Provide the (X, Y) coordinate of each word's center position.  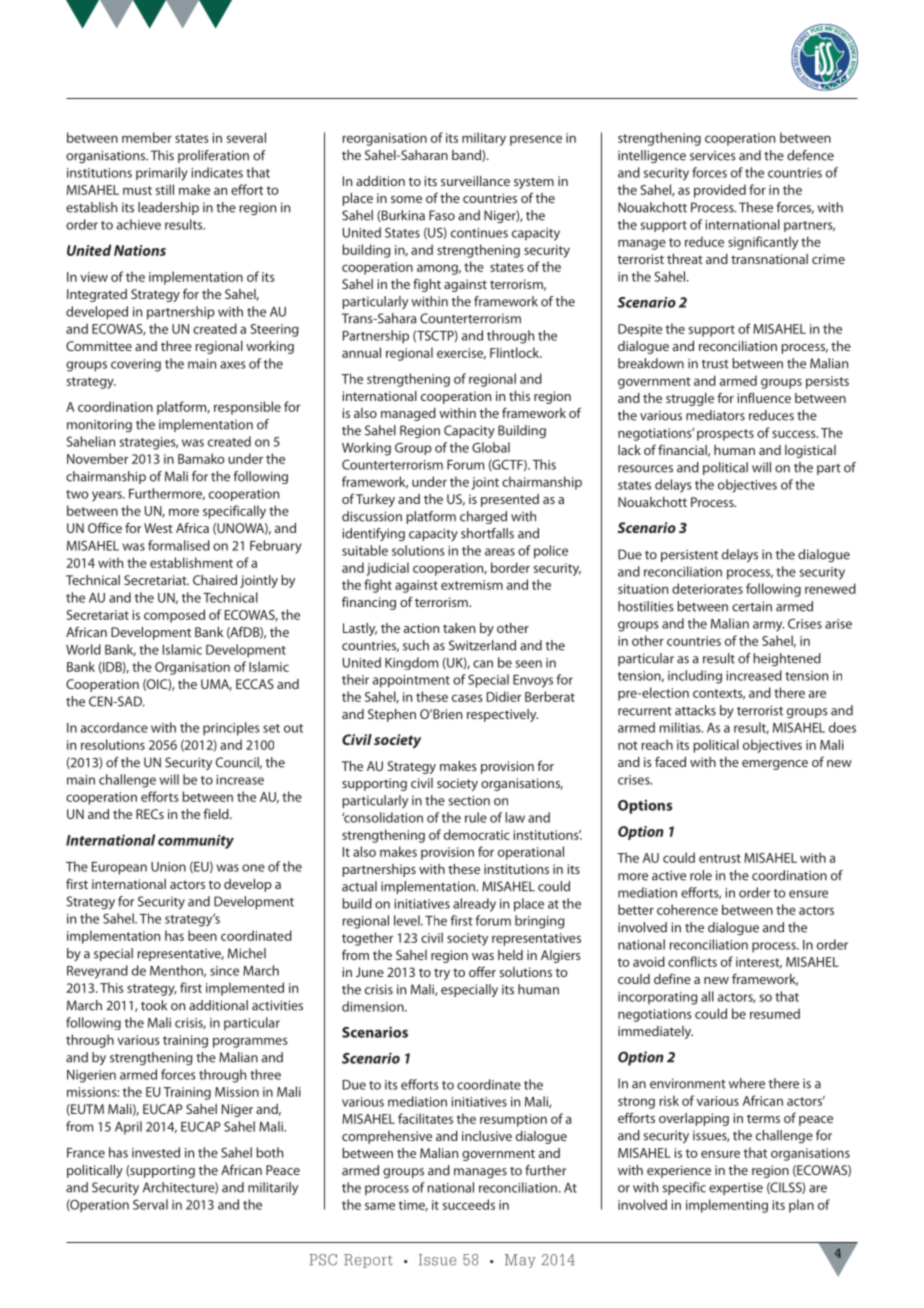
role (701, 875)
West (158, 528)
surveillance (475, 181)
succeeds (469, 1204)
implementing (727, 1206)
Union (168, 867)
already (474, 905)
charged (483, 517)
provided (720, 191)
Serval (150, 1204)
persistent (689, 555)
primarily (162, 174)
